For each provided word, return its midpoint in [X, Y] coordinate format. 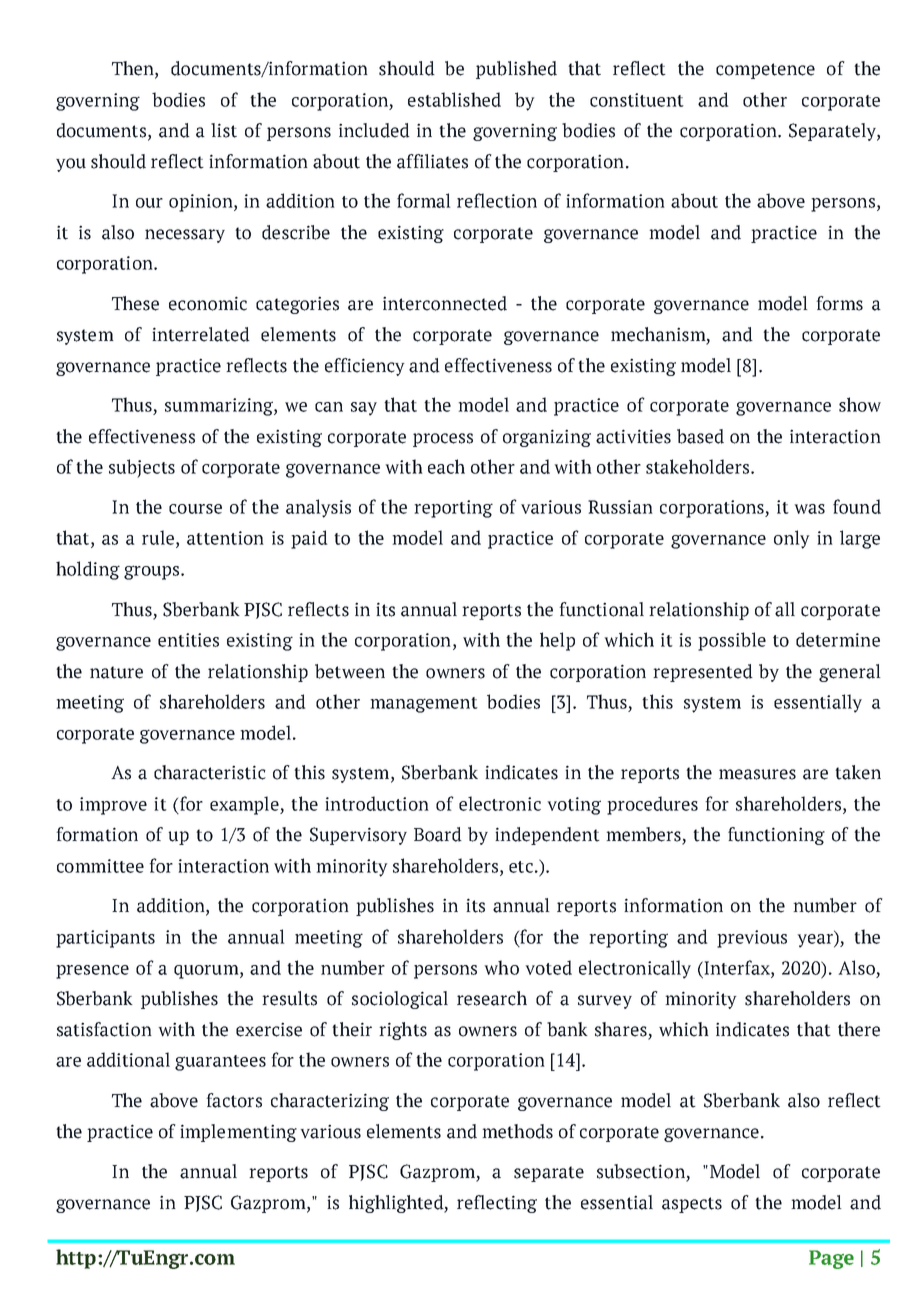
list [224, 130]
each [446, 466]
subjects [142, 468]
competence [765, 71]
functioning [776, 836]
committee [100, 866]
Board [438, 834]
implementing [238, 1133]
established [454, 99]
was [809, 509]
